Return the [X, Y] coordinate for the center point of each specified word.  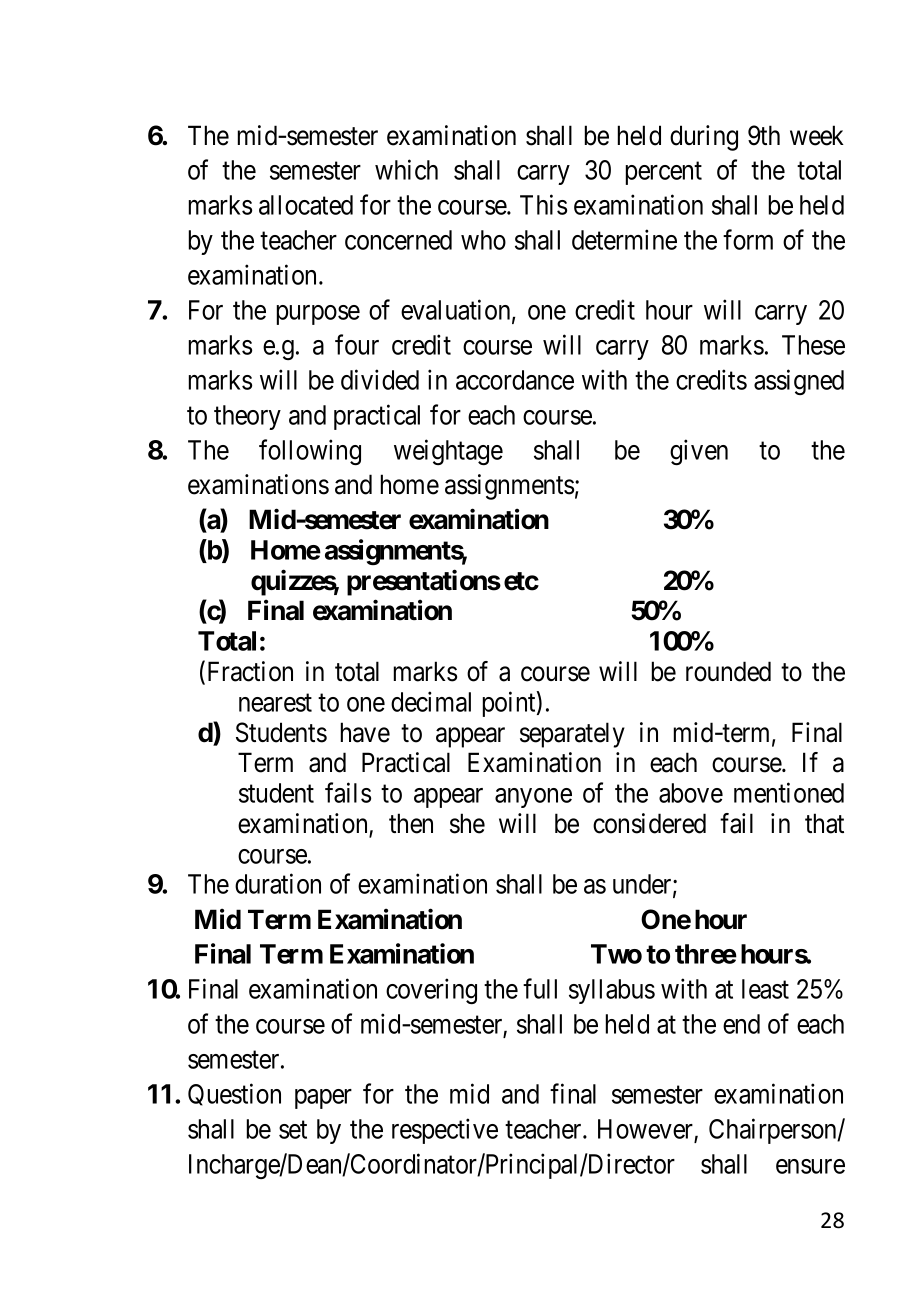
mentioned [789, 792]
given [699, 452]
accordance [515, 380]
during [704, 138]
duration [278, 883]
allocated [306, 205]
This [543, 204]
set [293, 1130]
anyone [533, 798]
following [310, 452]
